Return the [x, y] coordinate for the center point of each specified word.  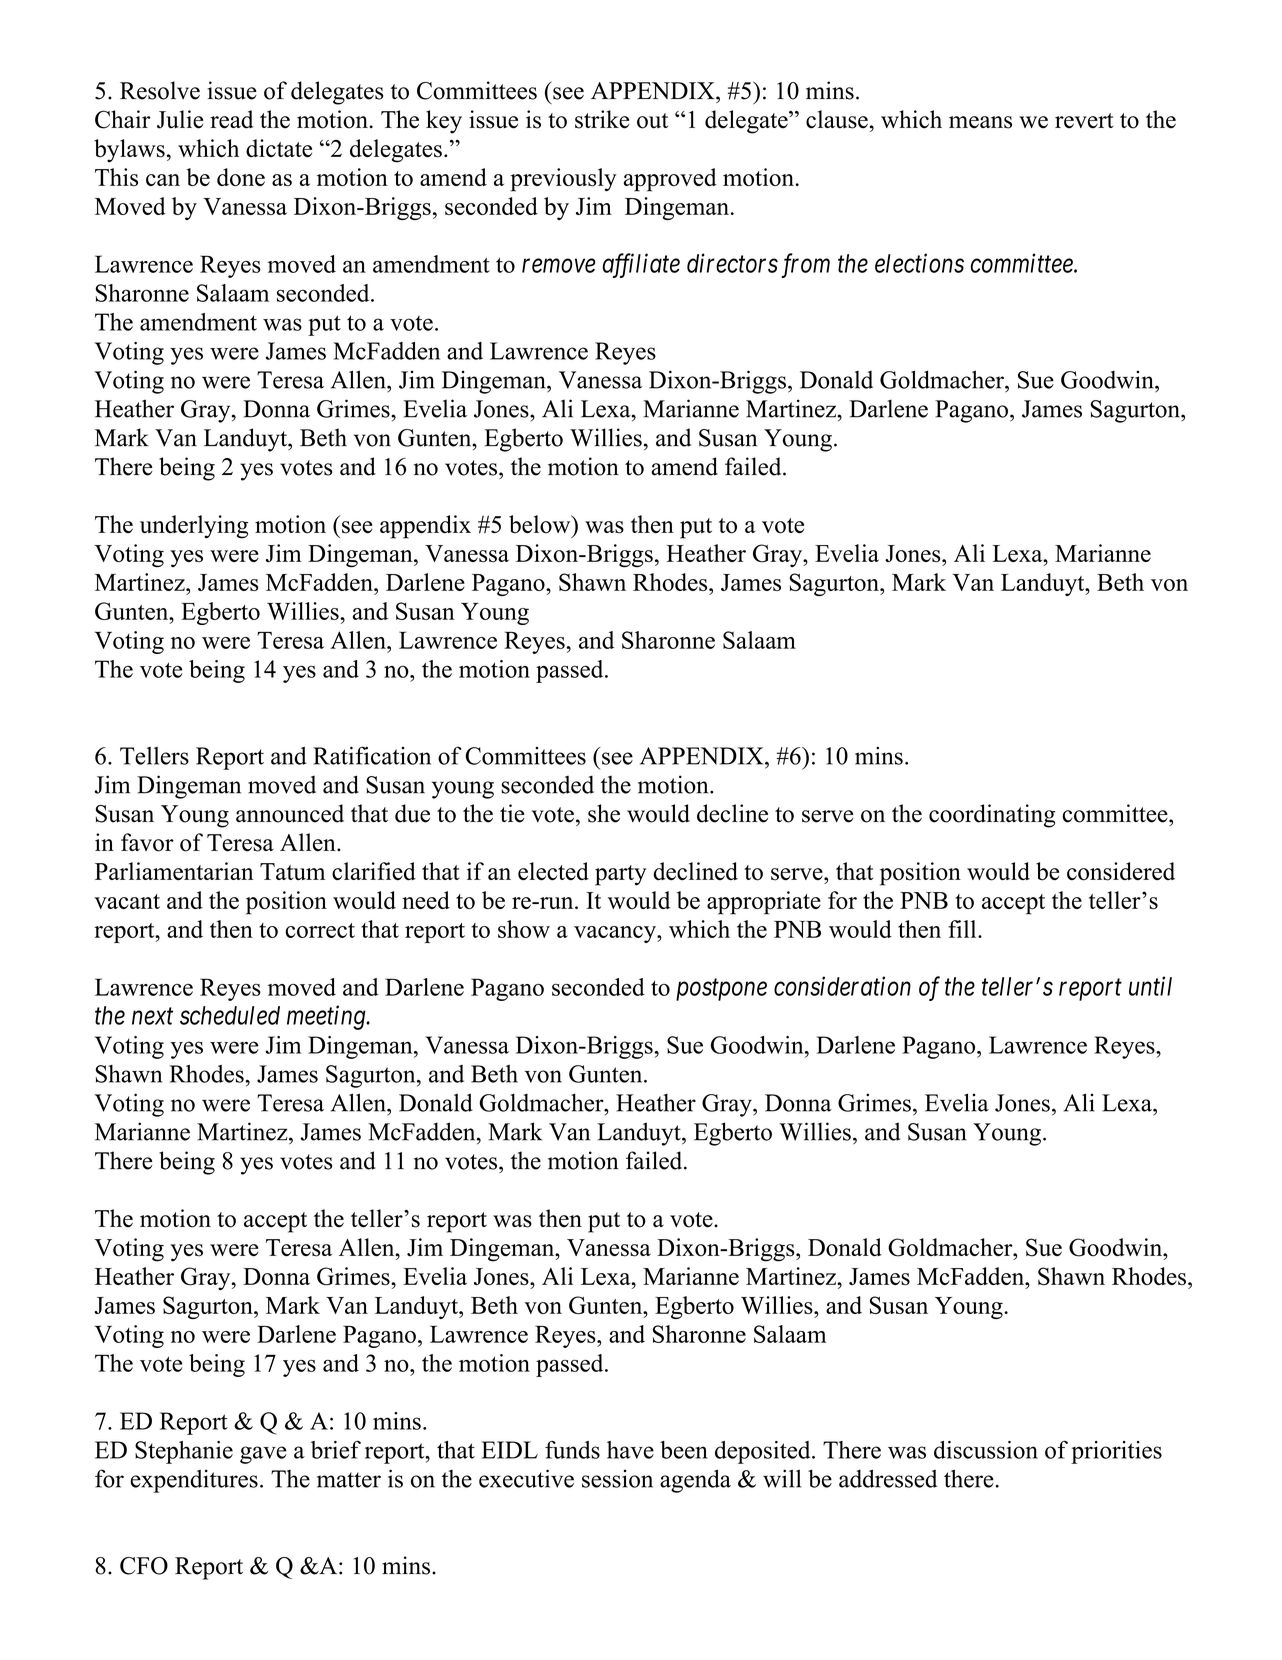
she [604, 813]
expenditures [194, 1481]
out [652, 121]
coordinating [992, 816]
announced [290, 813]
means [980, 122]
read [231, 119]
